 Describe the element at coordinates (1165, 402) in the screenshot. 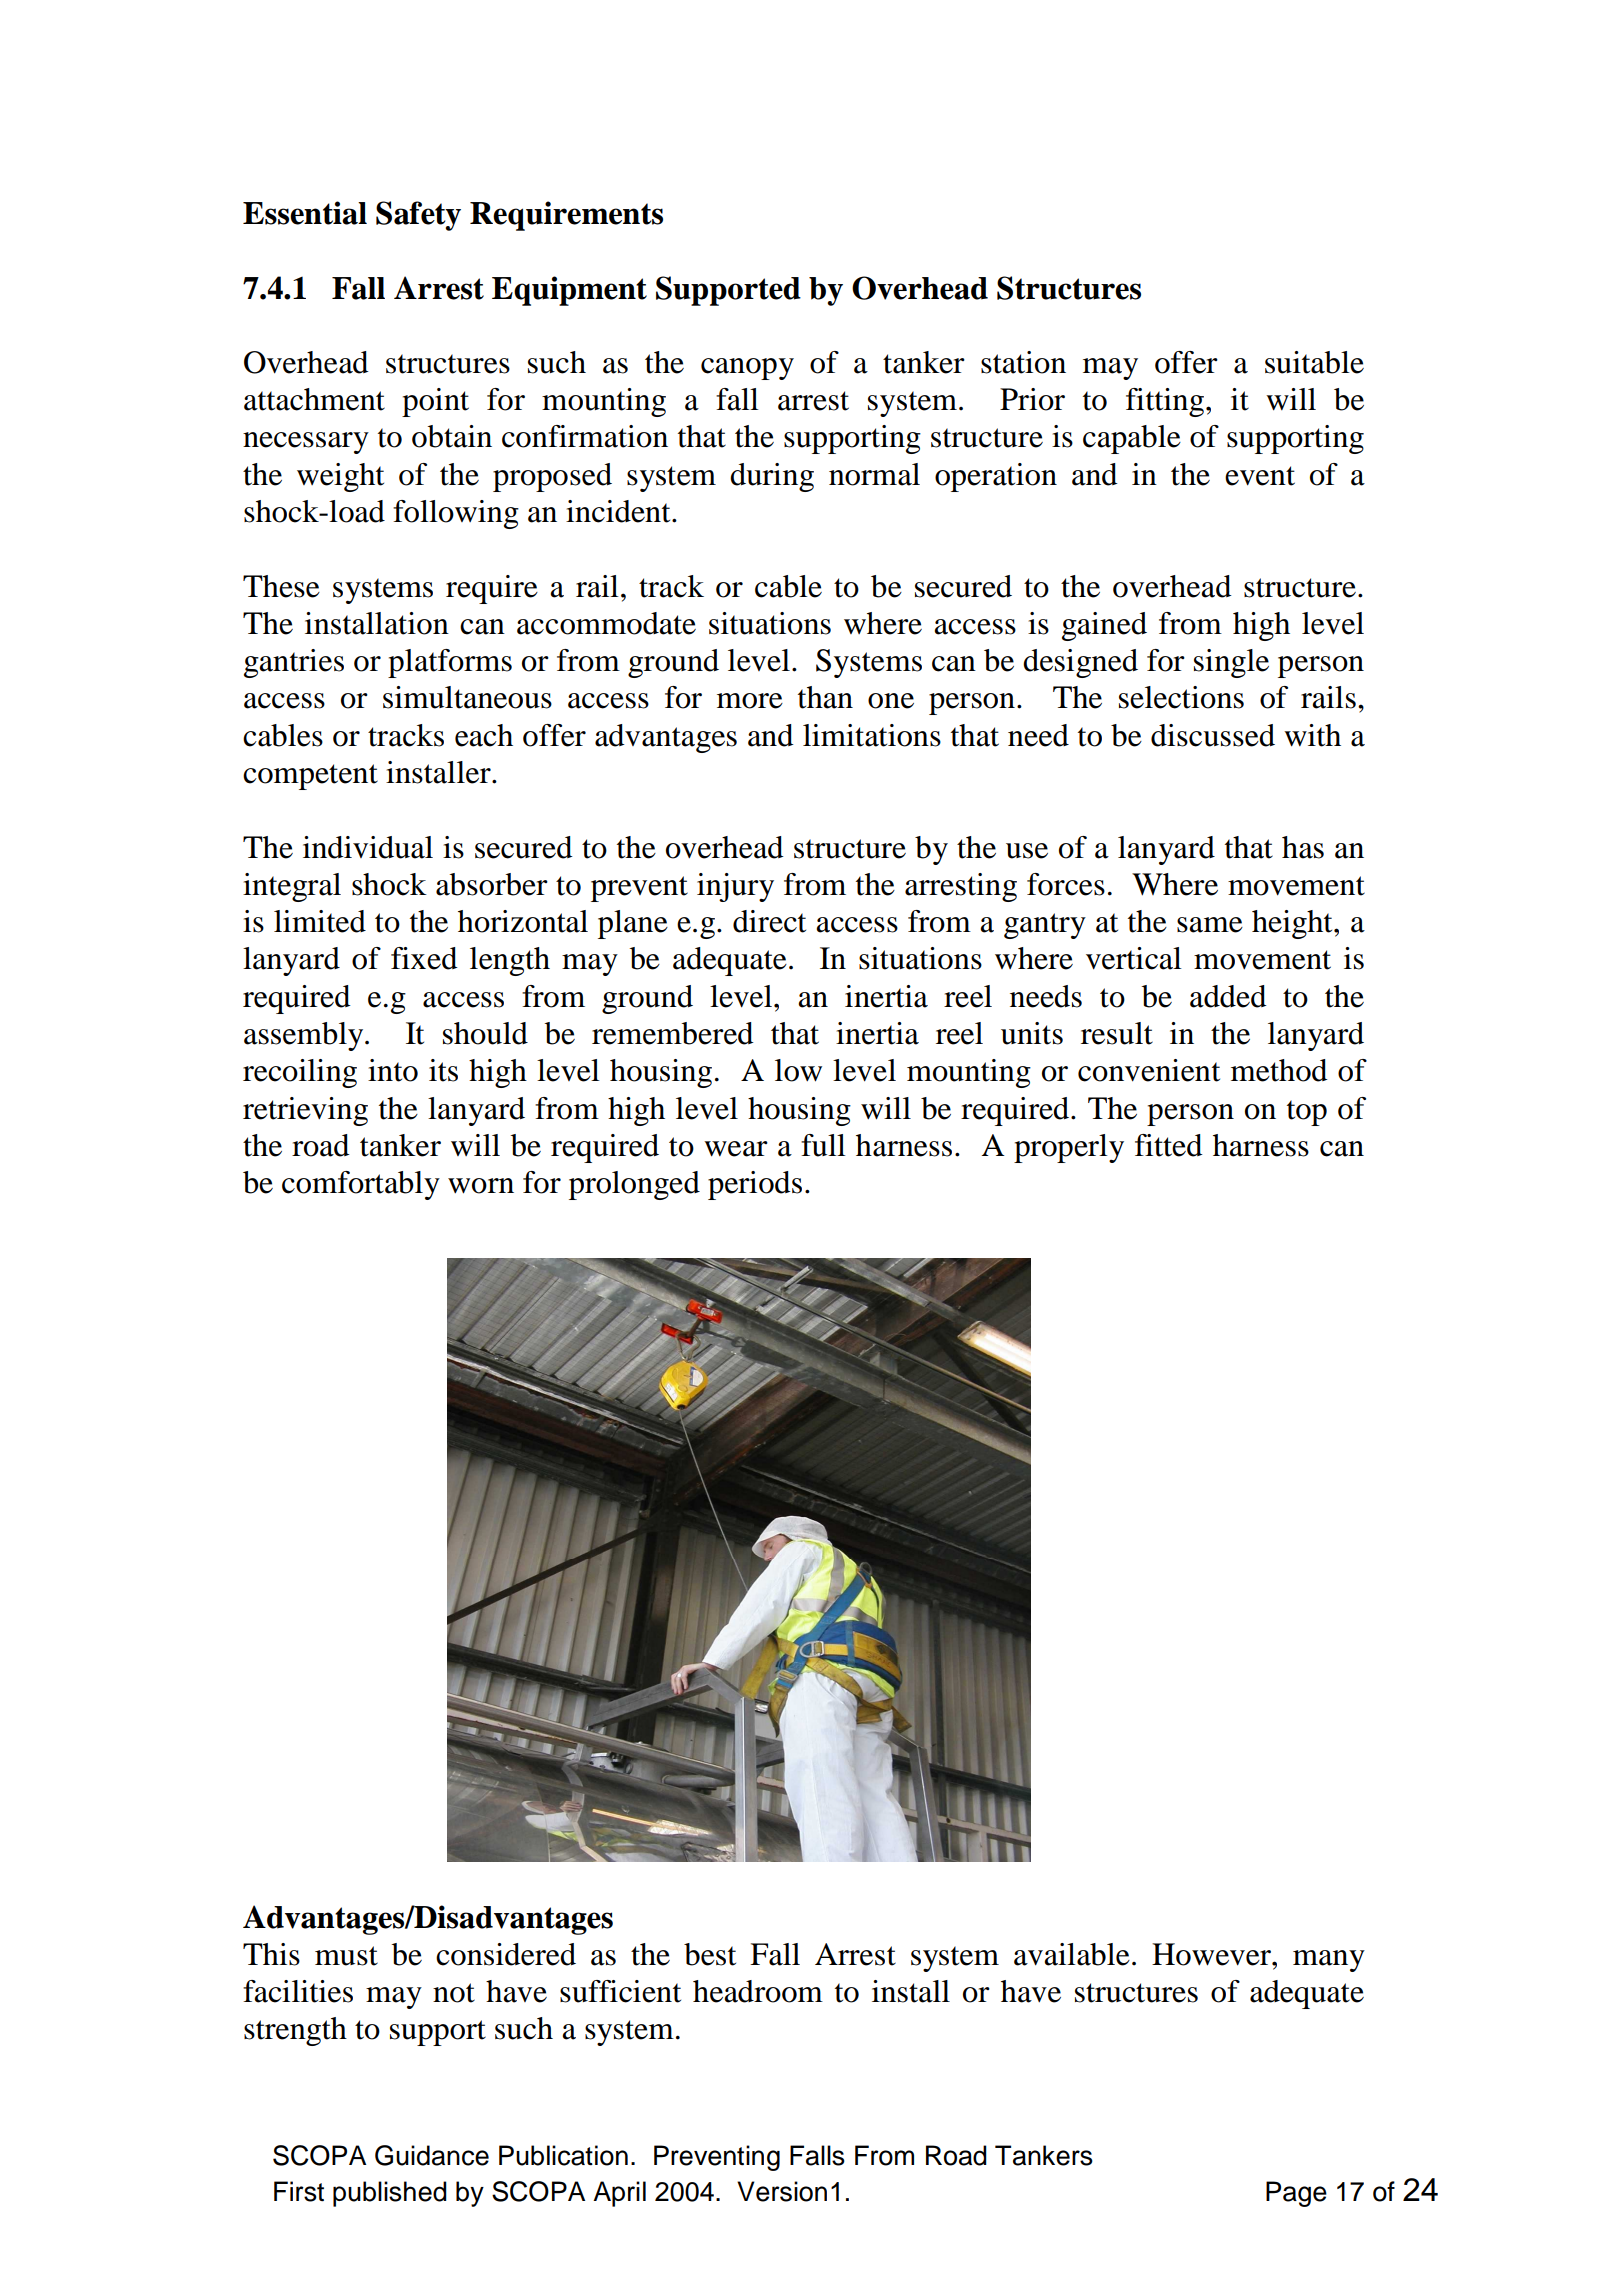

I see `fitting` at that location.
